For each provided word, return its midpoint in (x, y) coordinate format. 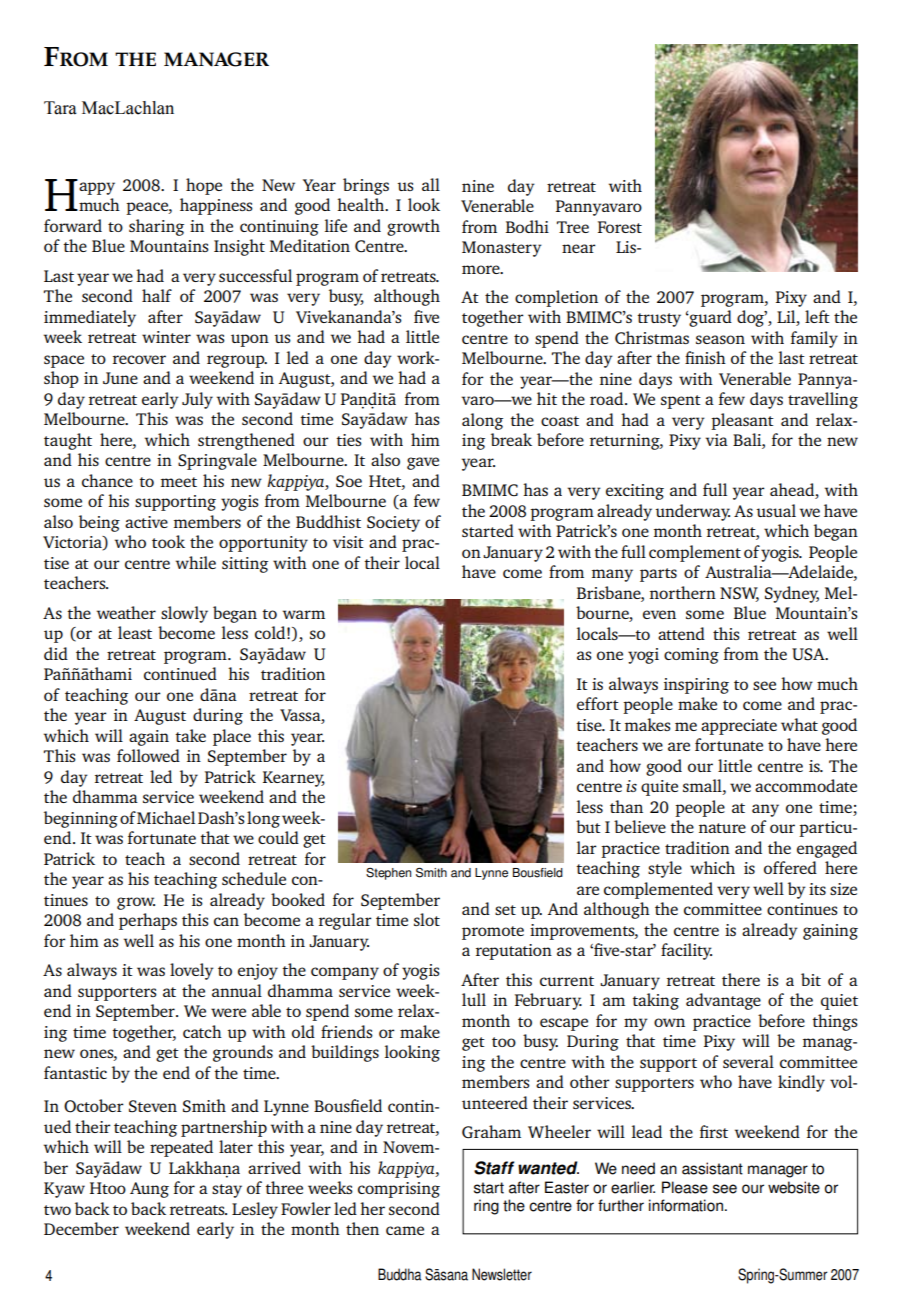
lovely (192, 971)
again (149, 738)
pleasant (742, 421)
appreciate (739, 727)
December (81, 1228)
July (197, 400)
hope (204, 186)
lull (474, 999)
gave (423, 463)
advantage (723, 1001)
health (362, 204)
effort (598, 703)
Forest (620, 227)
